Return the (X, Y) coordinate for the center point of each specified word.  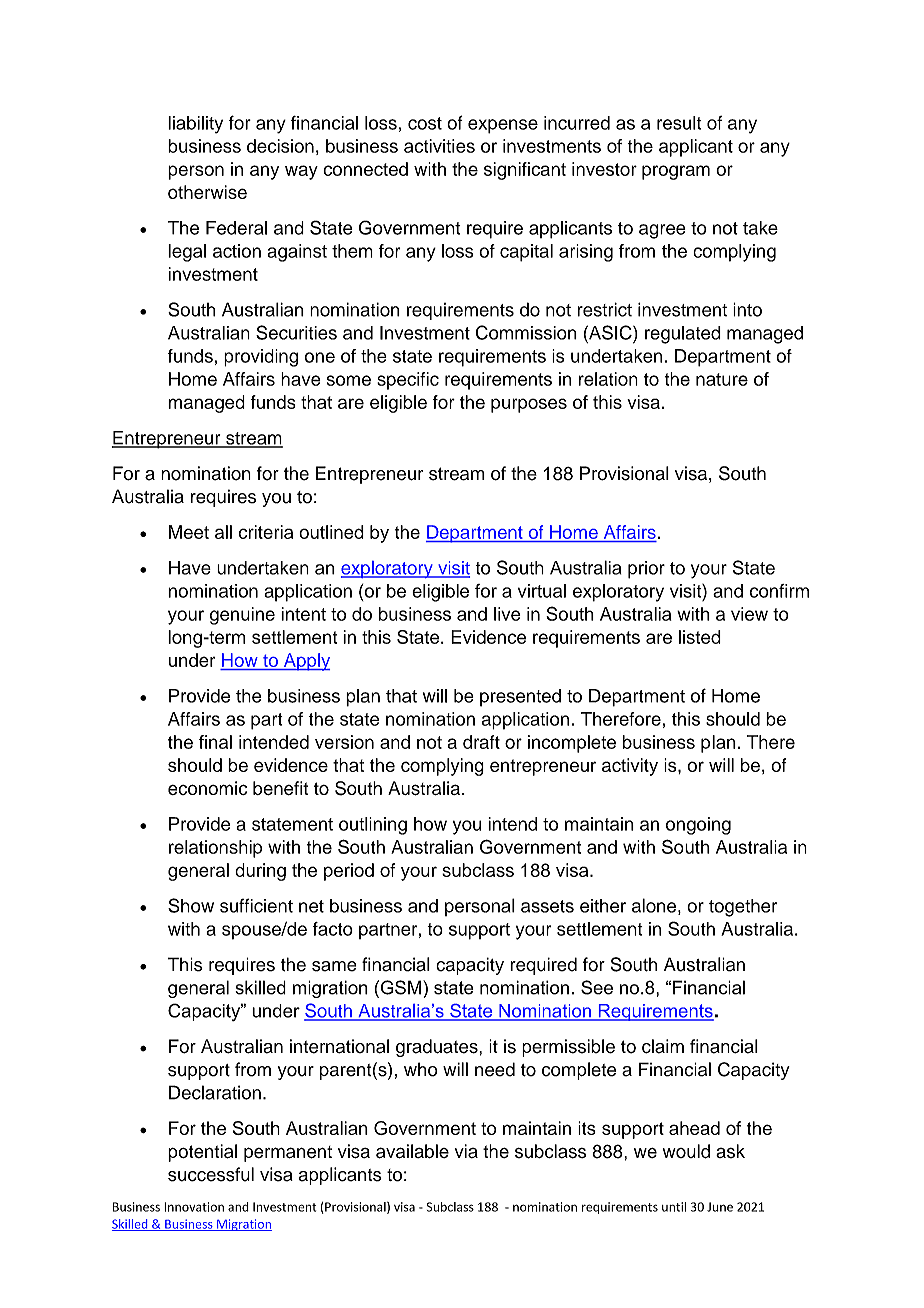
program (676, 172)
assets (547, 906)
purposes (529, 405)
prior (646, 570)
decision (280, 146)
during (260, 872)
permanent (288, 1154)
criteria (266, 532)
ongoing (698, 826)
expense (503, 126)
